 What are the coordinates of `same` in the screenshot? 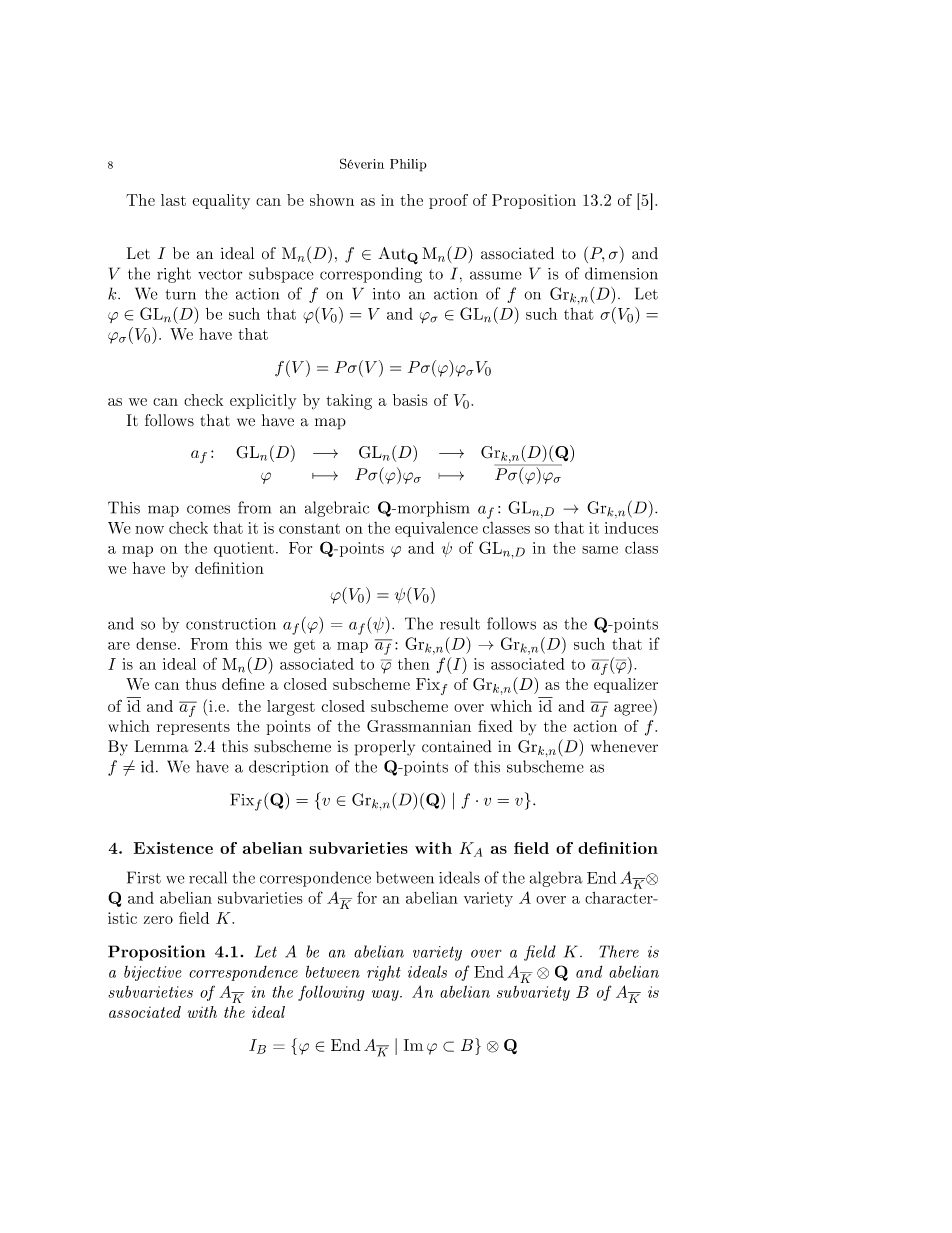 It's located at (600, 550).
